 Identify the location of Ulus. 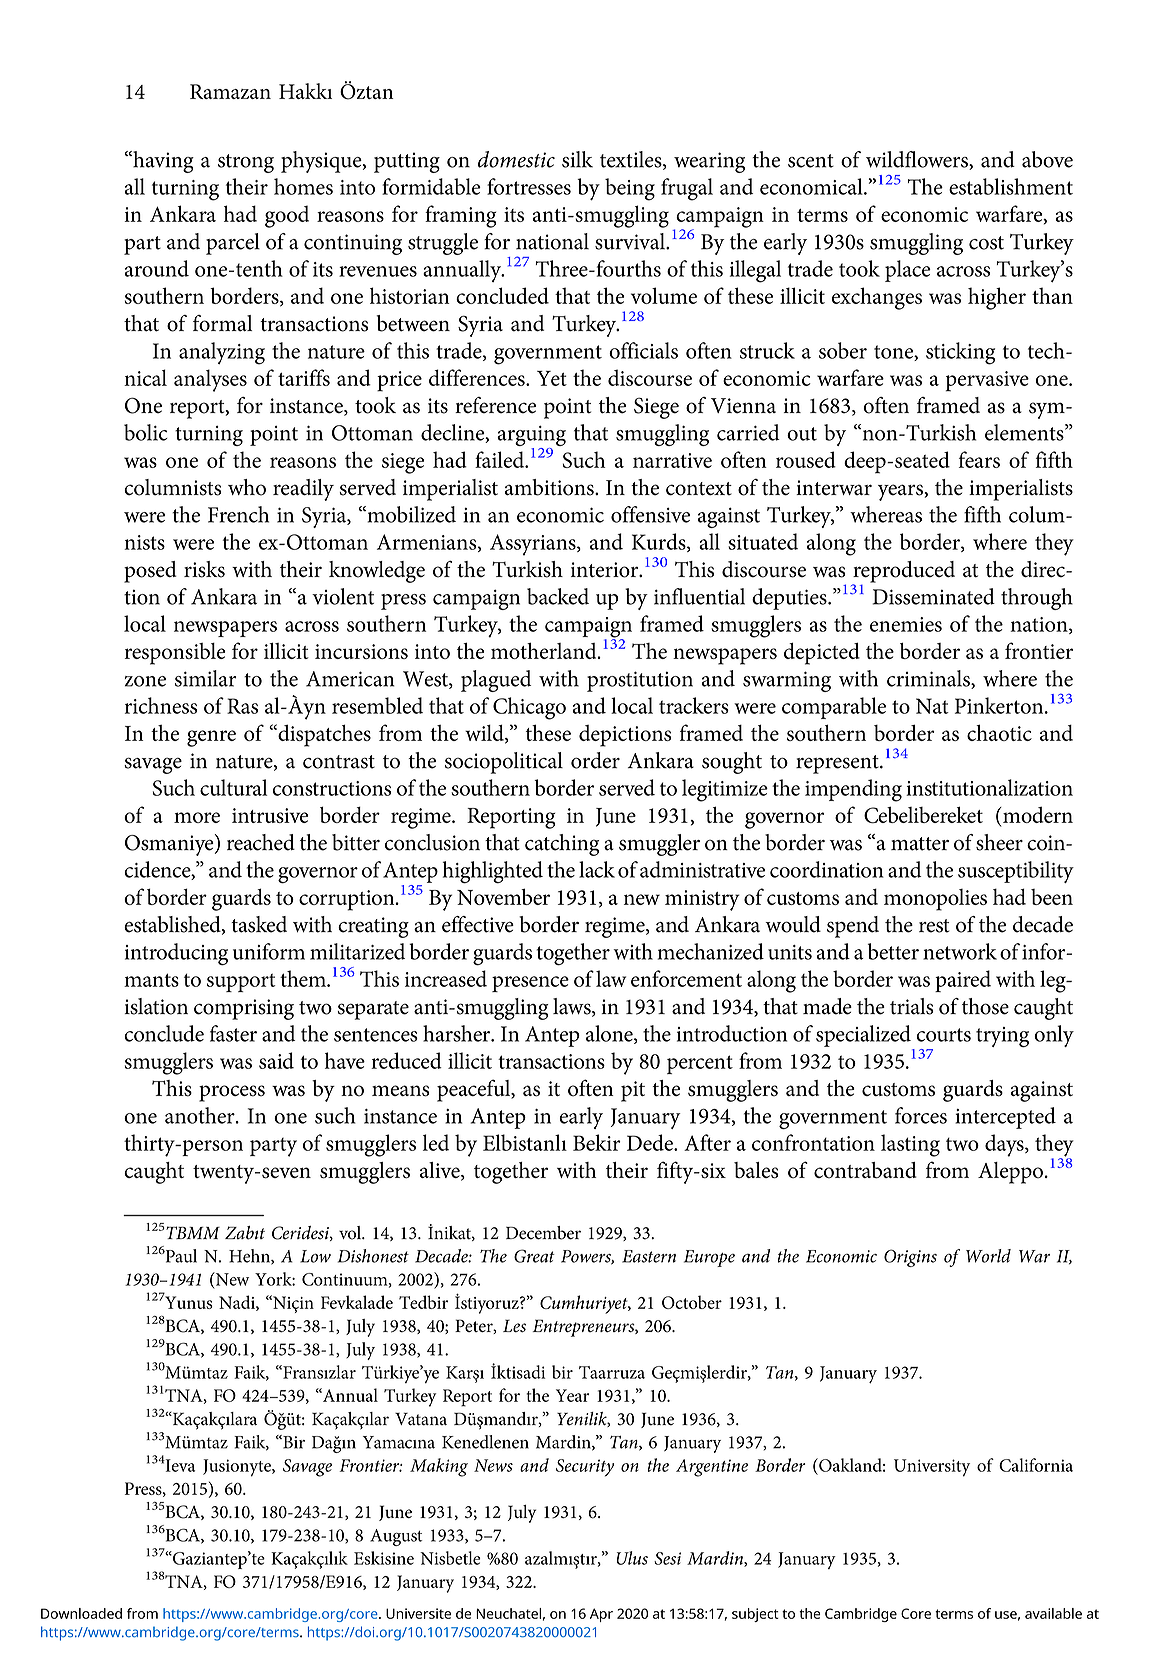
(632, 1558).
